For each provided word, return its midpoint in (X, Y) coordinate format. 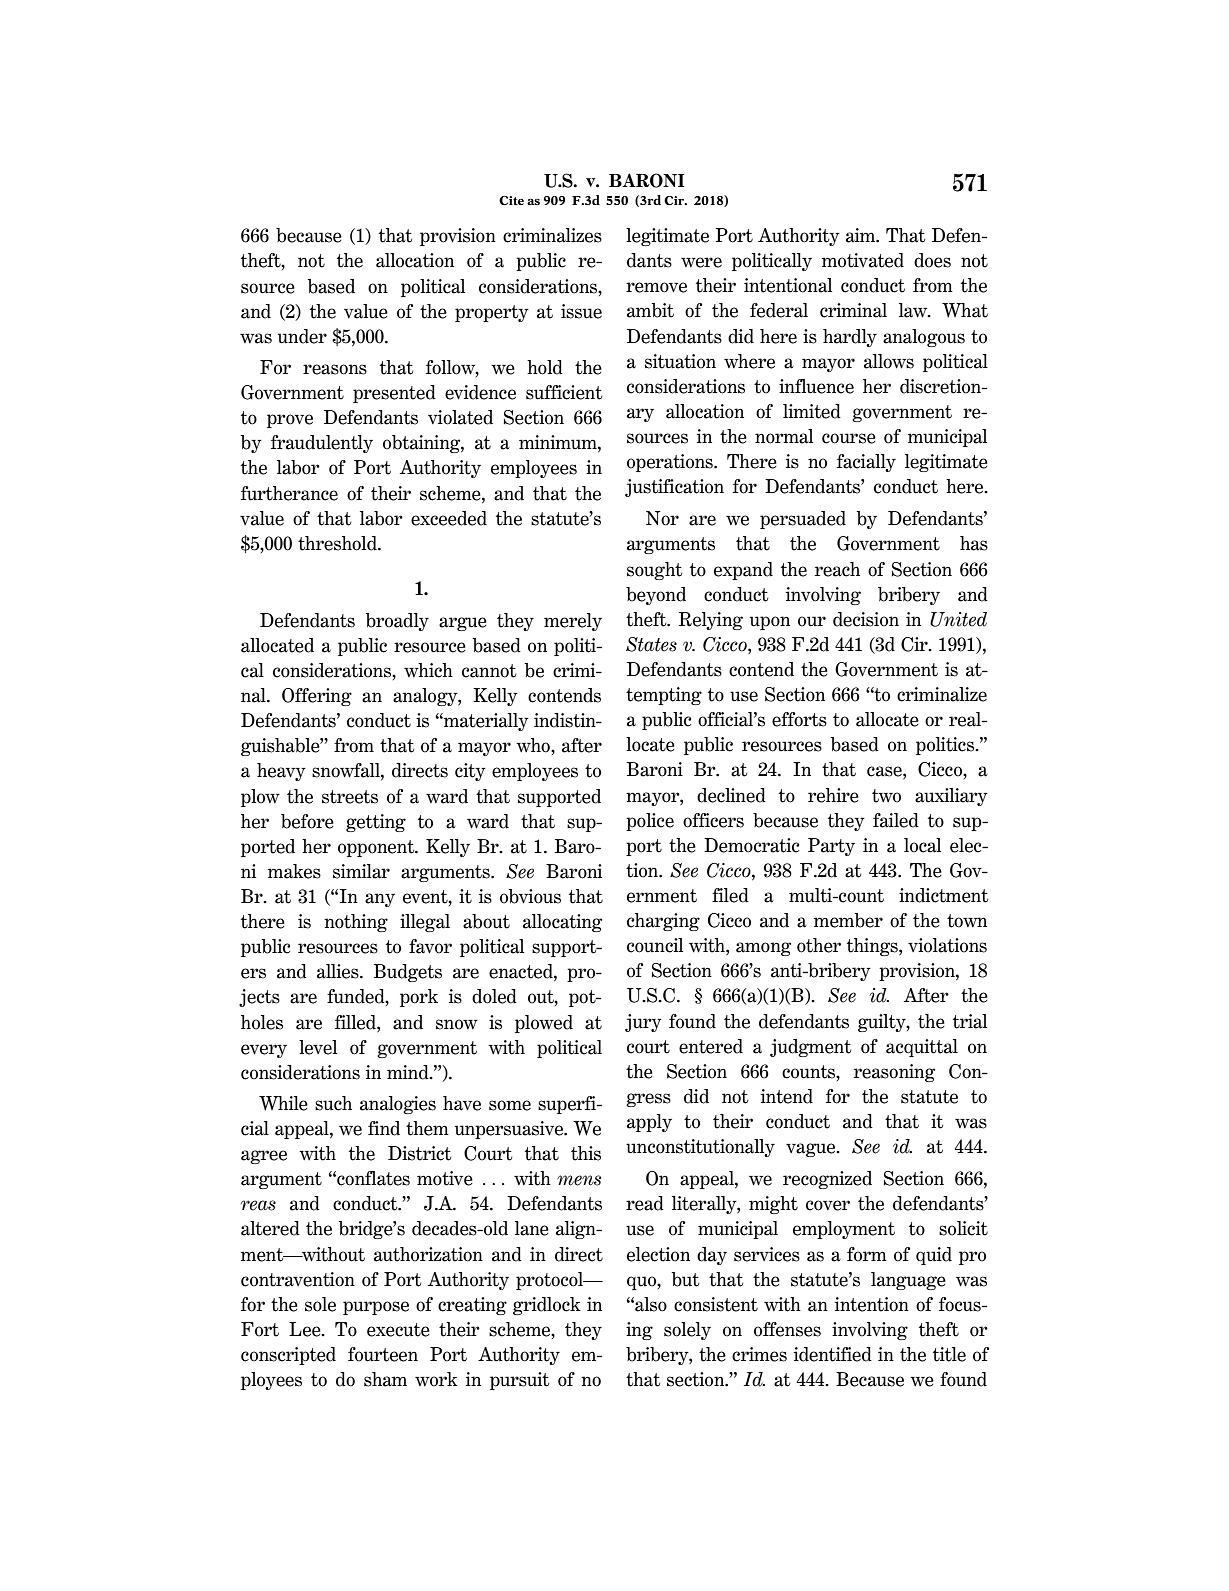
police (650, 822)
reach (837, 569)
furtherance (289, 493)
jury (643, 1023)
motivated (863, 260)
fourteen (383, 1354)
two (886, 796)
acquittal (922, 1048)
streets (350, 797)
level (318, 1047)
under (302, 336)
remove (656, 287)
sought (654, 571)
